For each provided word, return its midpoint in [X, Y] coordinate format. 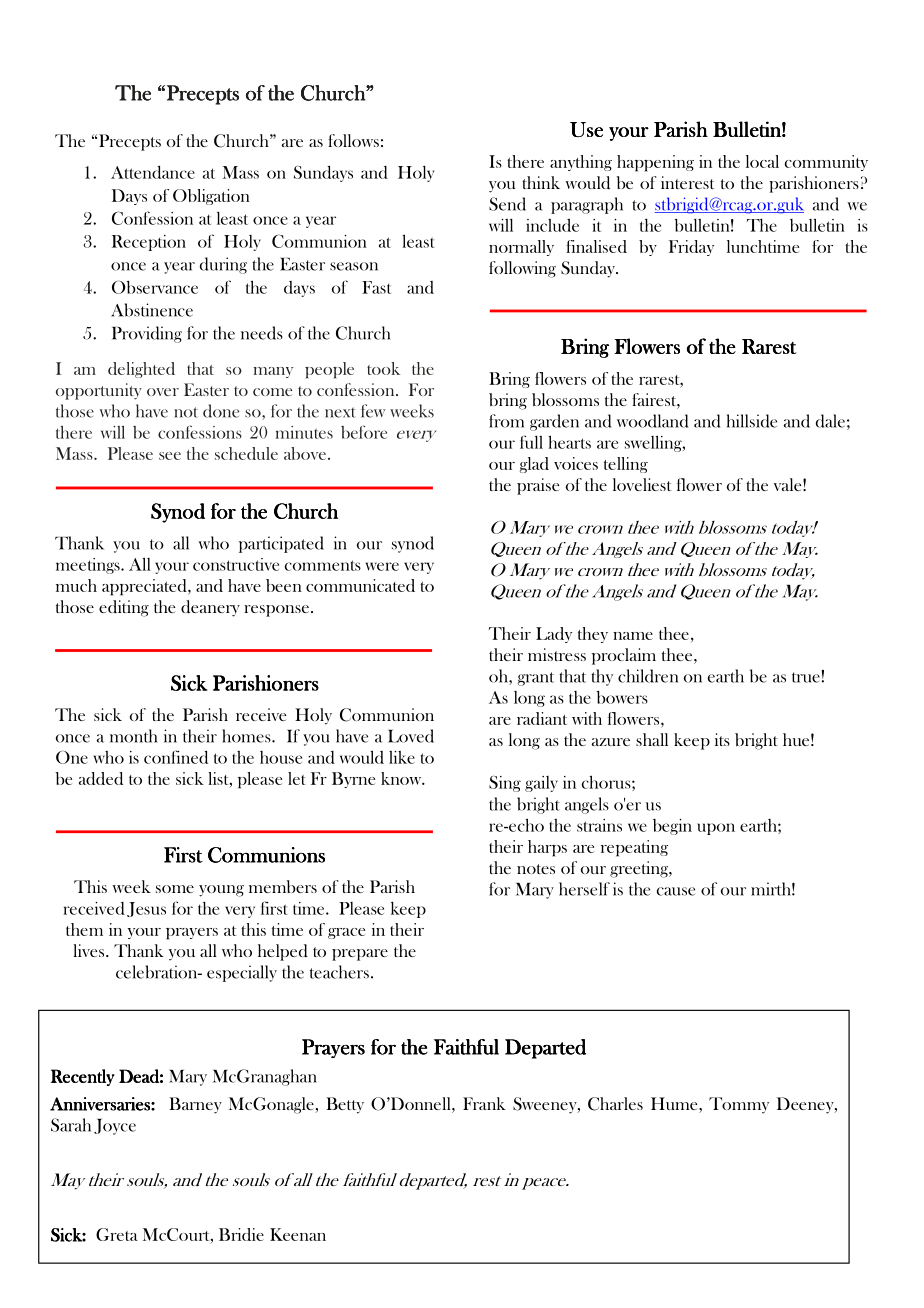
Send [507, 204]
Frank [484, 1103]
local [762, 161]
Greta [117, 1234]
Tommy [739, 1105]
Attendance [153, 172]
